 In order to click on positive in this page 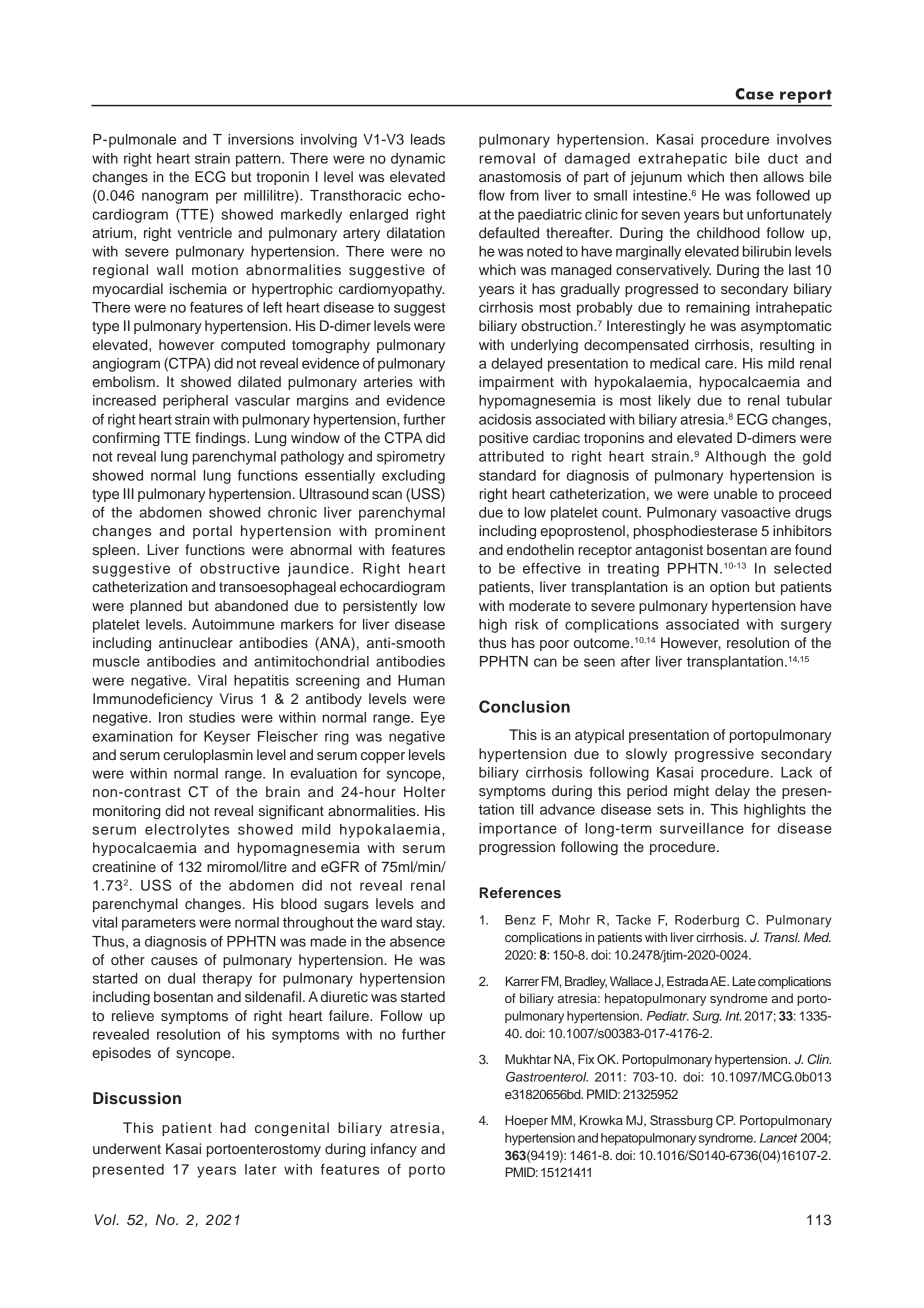, I will do `click(503, 439)`.
